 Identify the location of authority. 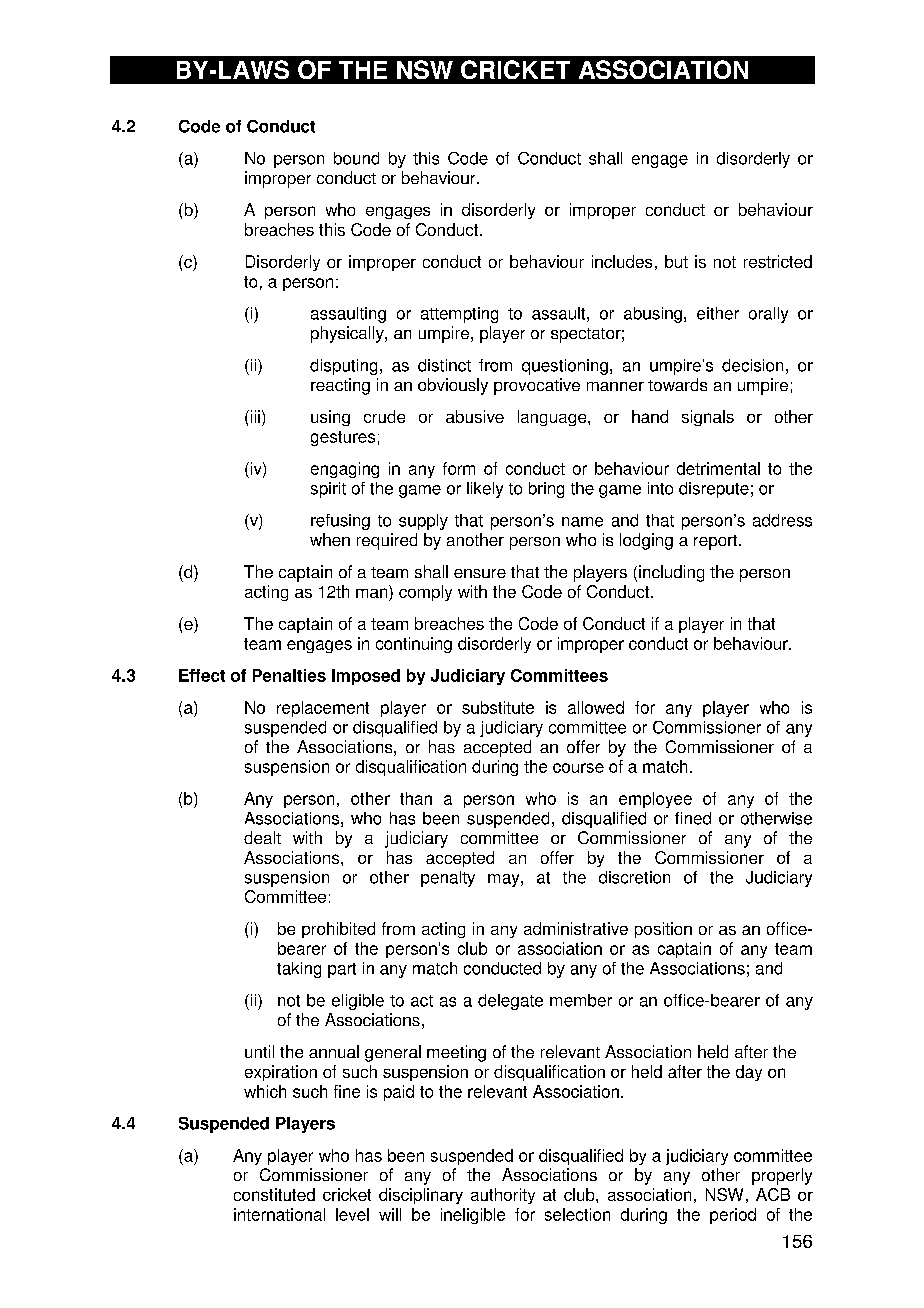
(503, 1196).
